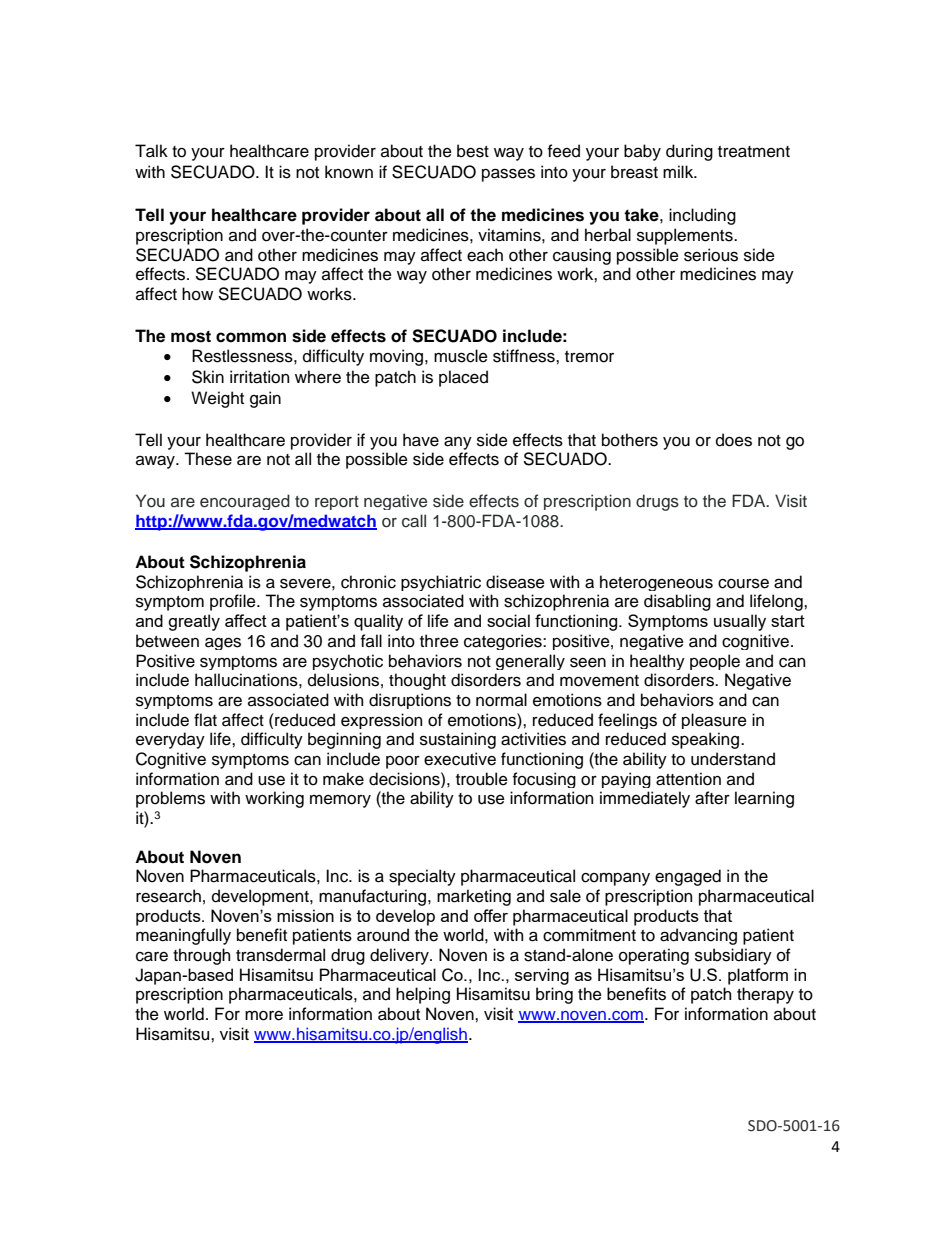 Image resolution: width=952 pixels, height=1233 pixels. Describe the element at coordinates (734, 440) in the document. I see `does` at that location.
